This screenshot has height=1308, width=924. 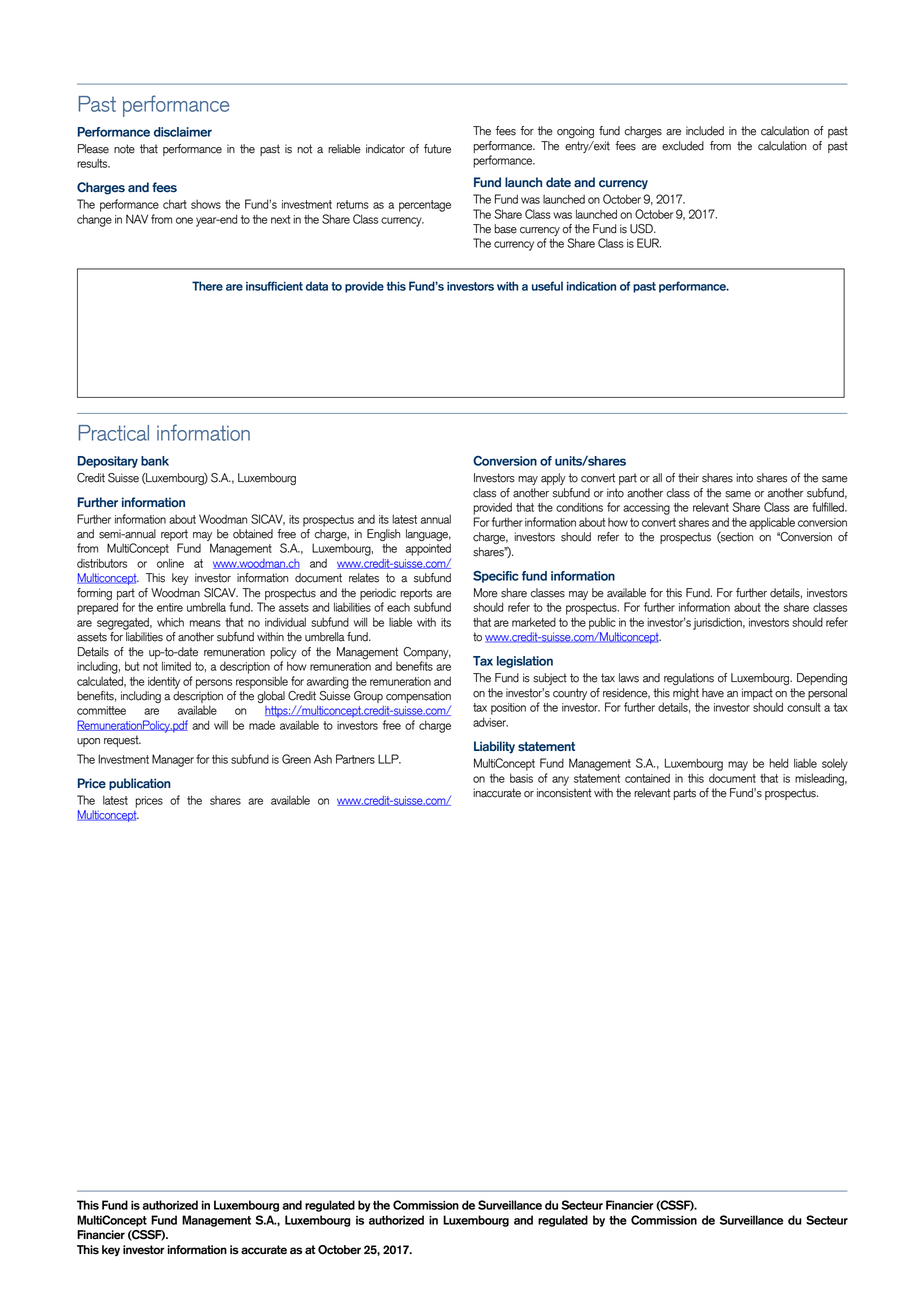 What do you see at coordinates (688, 478) in the screenshot?
I see `their` at bounding box center [688, 478].
